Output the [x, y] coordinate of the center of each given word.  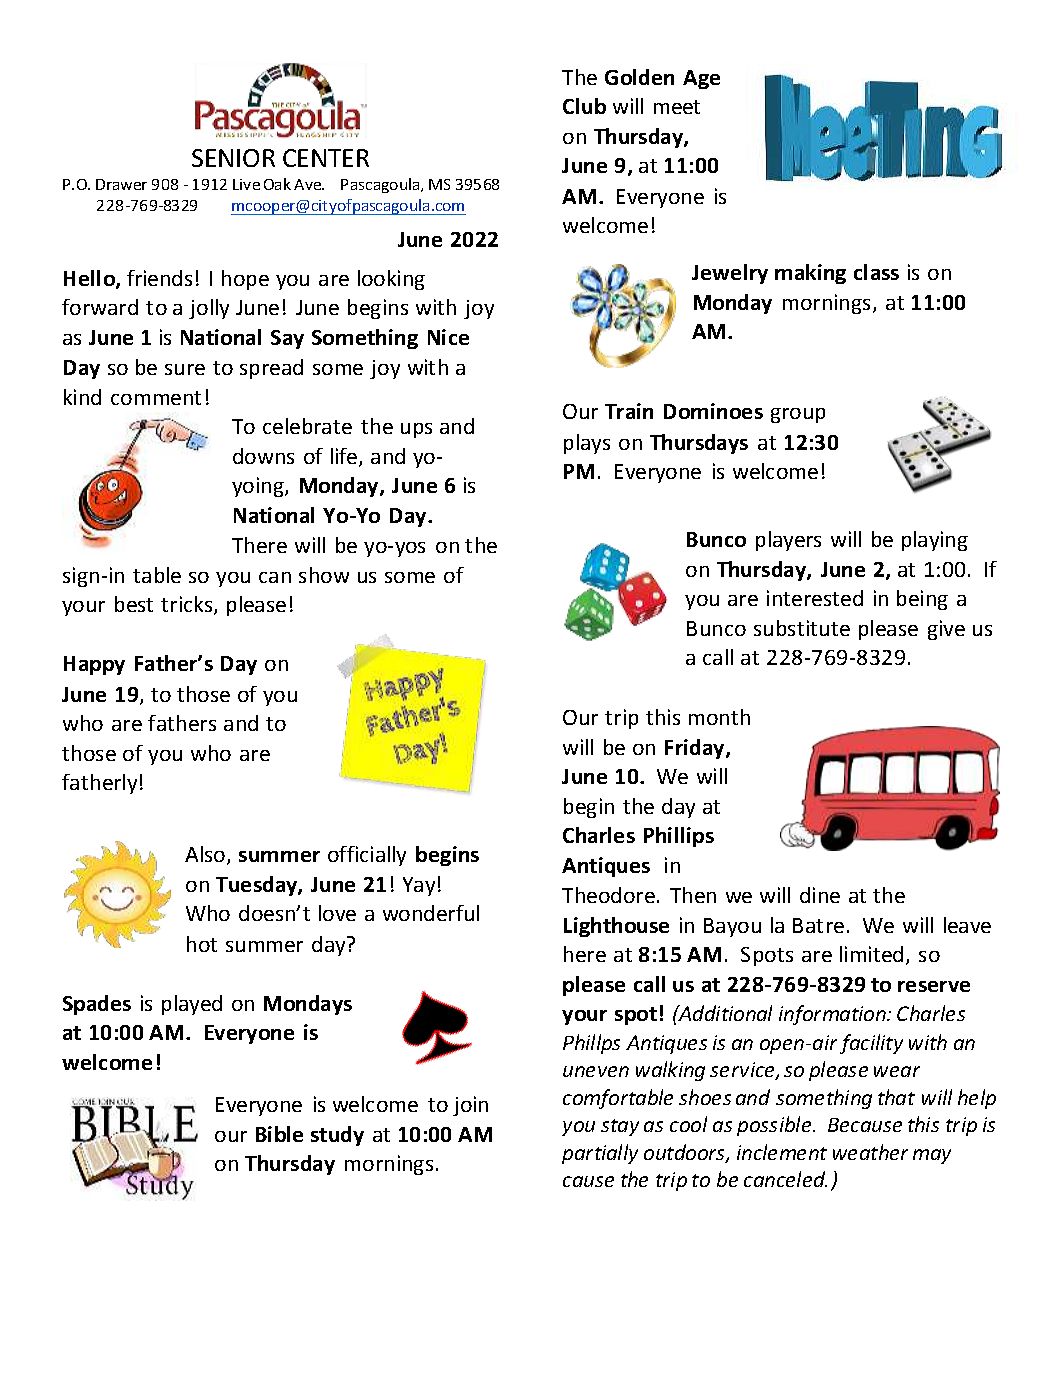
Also [206, 855]
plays [587, 444]
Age [701, 79]
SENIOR [233, 158]
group [798, 415]
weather [870, 1152]
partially [600, 1154]
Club [584, 106]
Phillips [679, 837]
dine [820, 895]
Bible [279, 1134]
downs [263, 456]
